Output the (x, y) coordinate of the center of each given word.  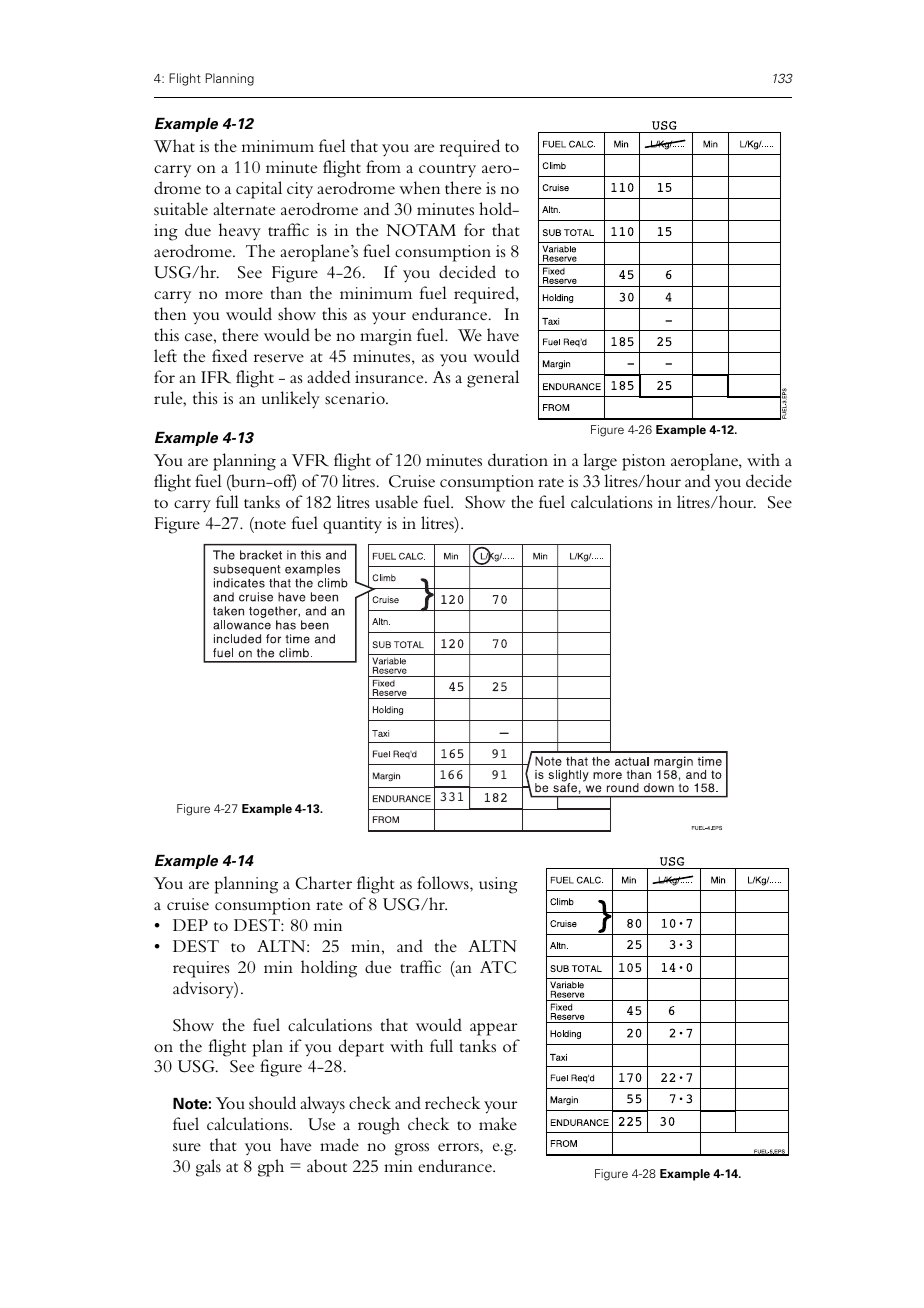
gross (412, 1149)
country (447, 171)
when (419, 187)
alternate (244, 208)
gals (208, 1168)
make (498, 1123)
